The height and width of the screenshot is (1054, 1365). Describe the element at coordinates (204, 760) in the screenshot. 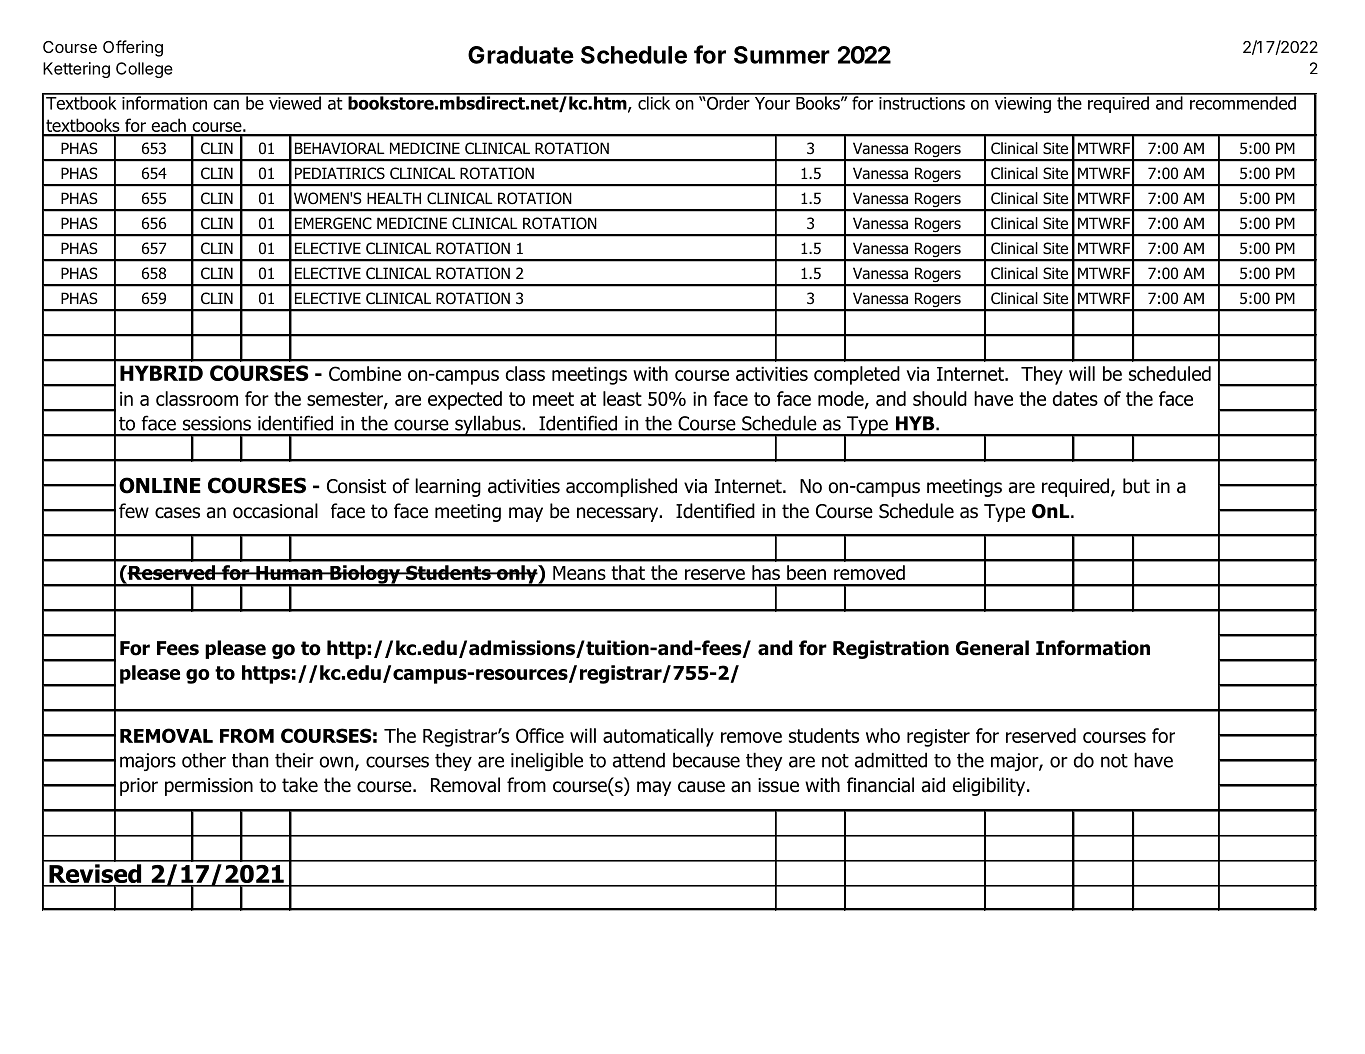

I see `other` at that location.
